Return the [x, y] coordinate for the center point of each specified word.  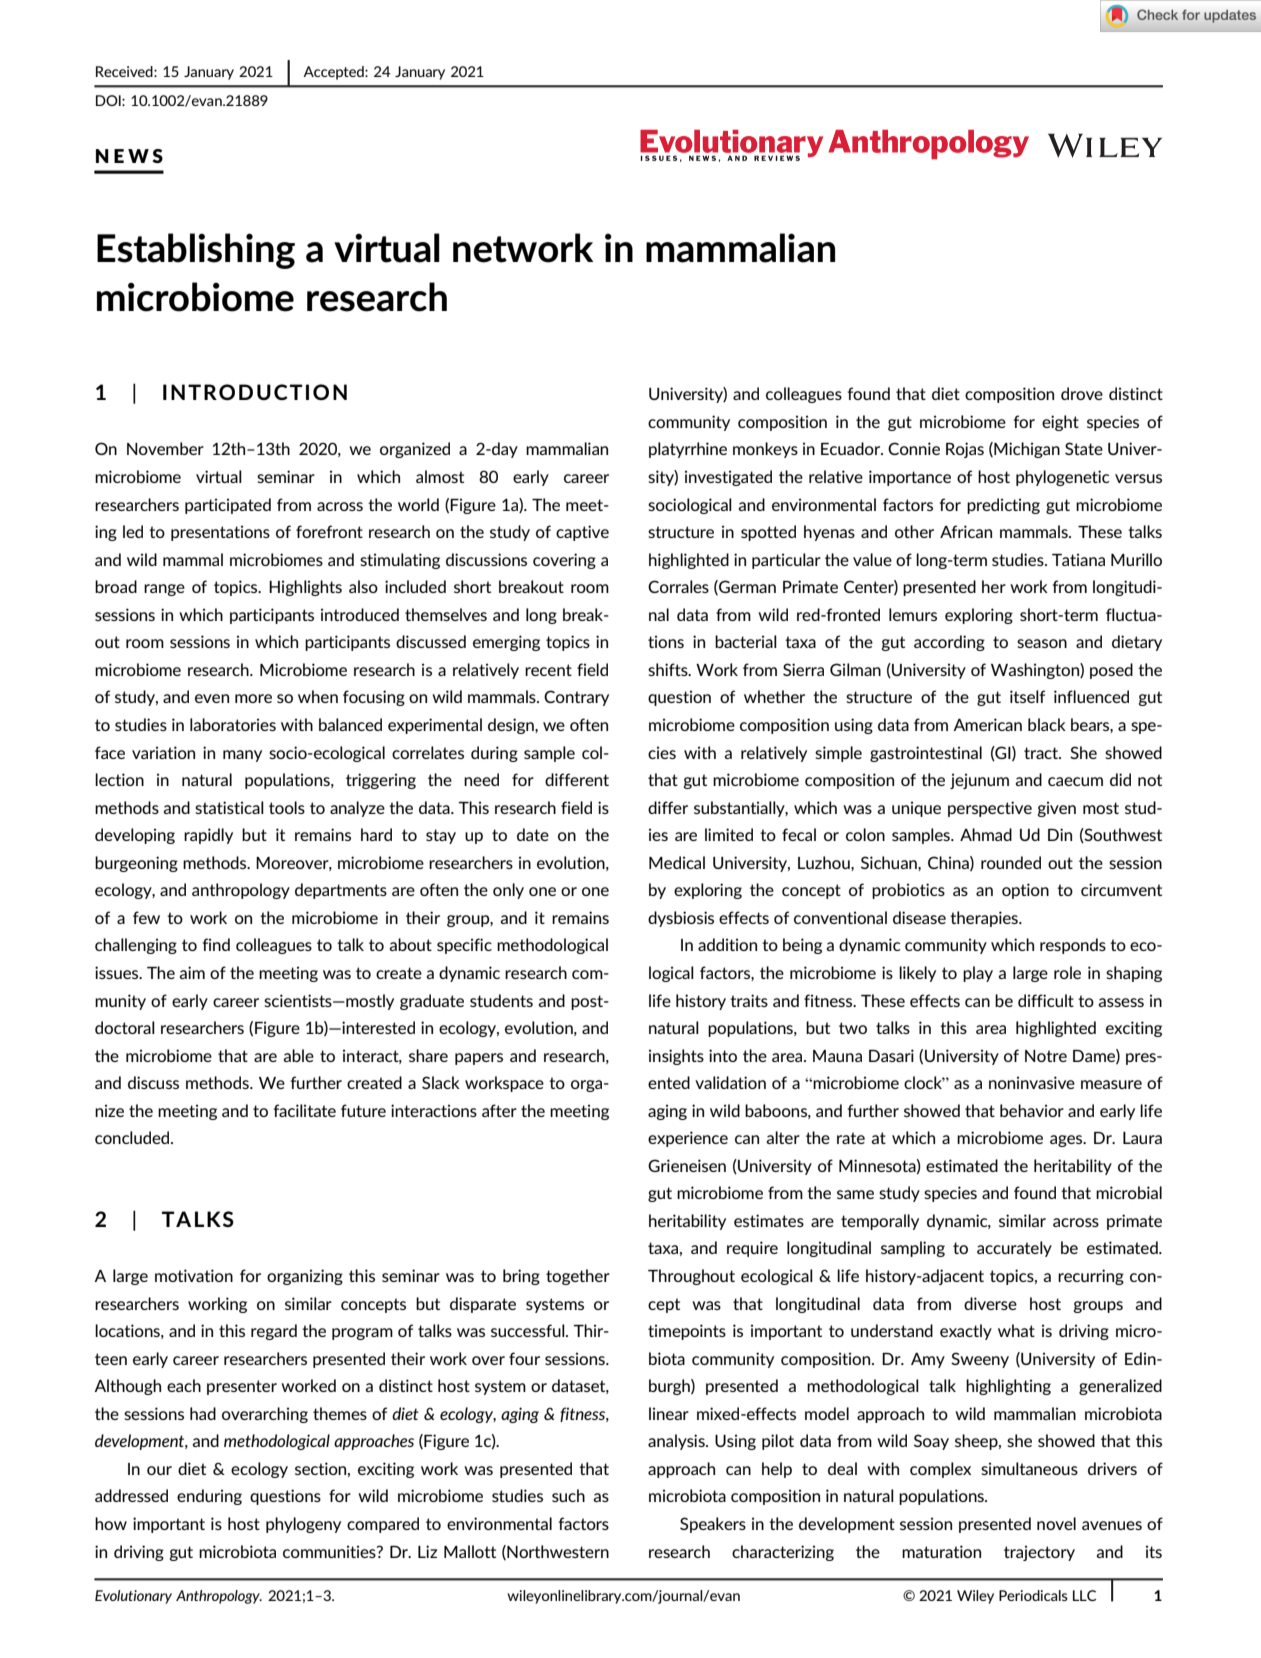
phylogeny [303, 1525]
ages [1067, 1141]
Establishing [196, 251]
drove [1082, 393]
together [578, 1277]
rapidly [208, 836]
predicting [1003, 506]
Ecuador [852, 448]
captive [582, 533]
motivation [194, 1275]
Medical [677, 862]
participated [228, 506]
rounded [1011, 862]
